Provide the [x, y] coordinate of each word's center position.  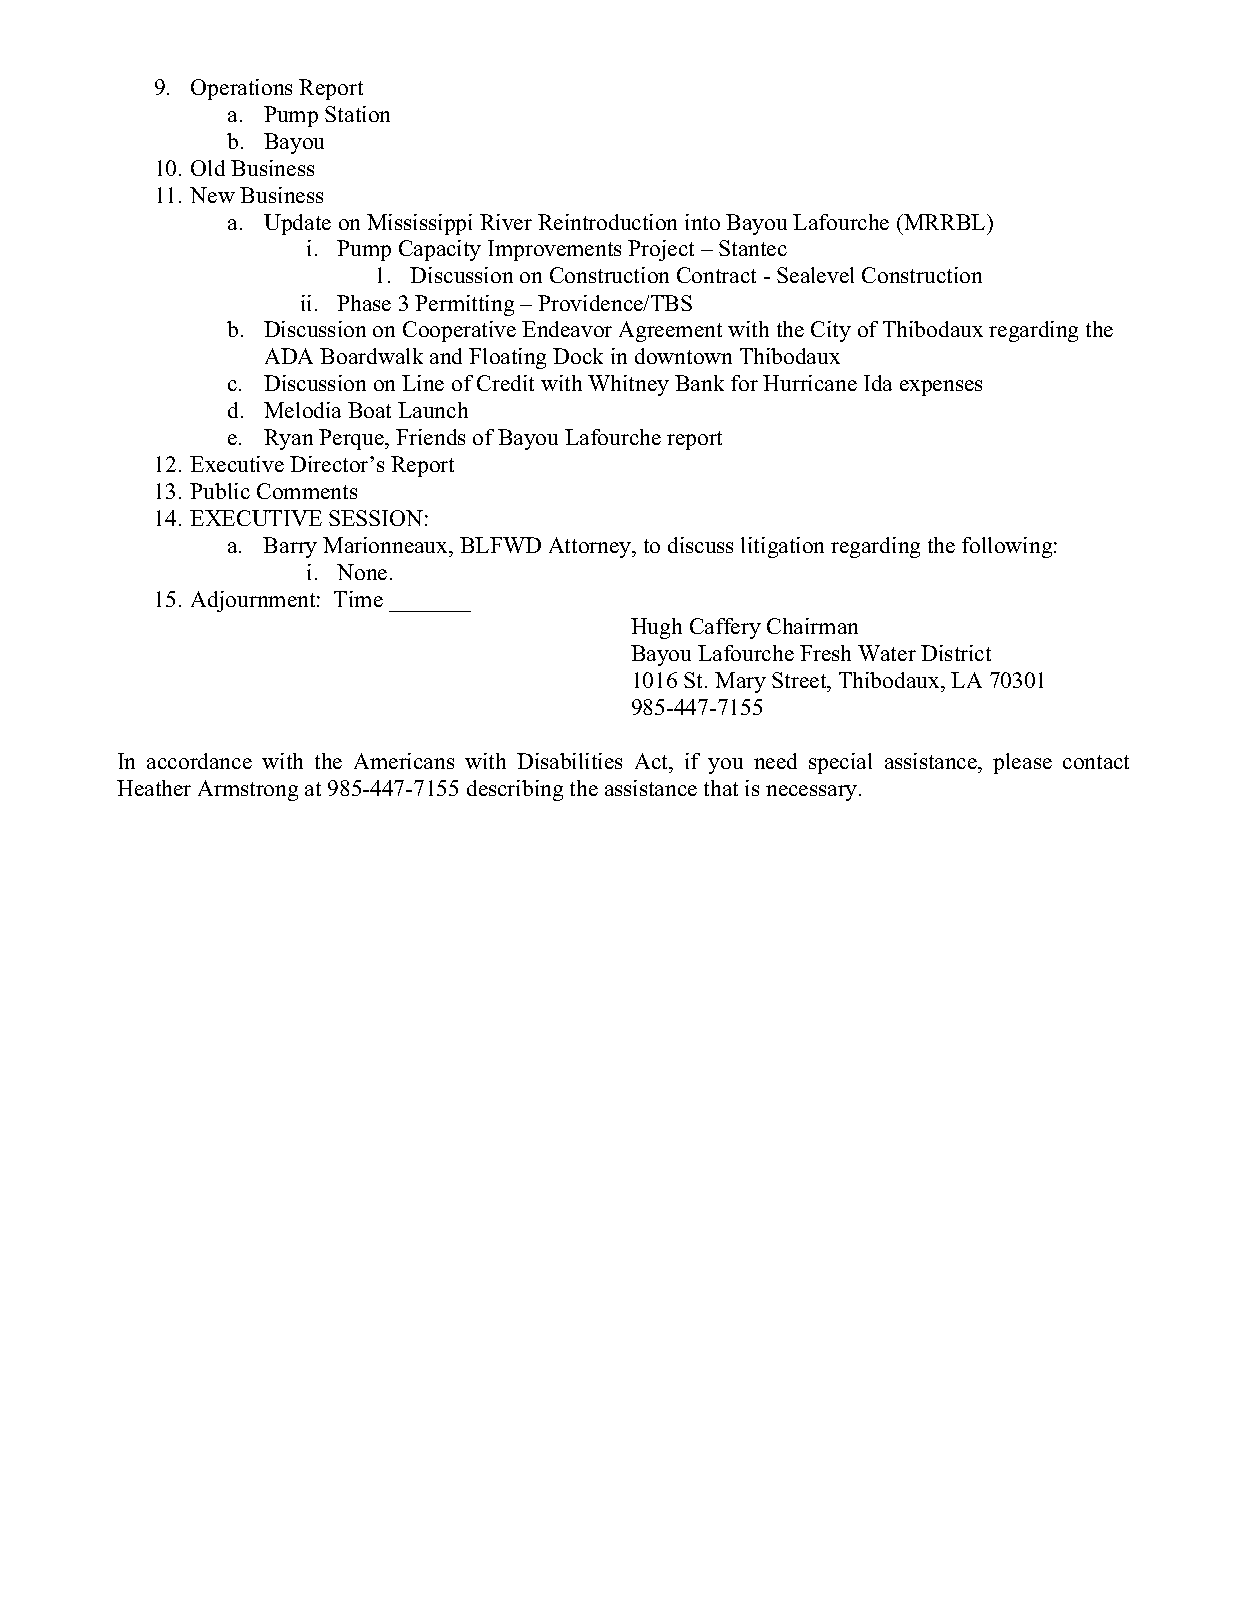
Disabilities [569, 761]
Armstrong [248, 790]
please [1022, 763]
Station [357, 114]
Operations [241, 89]
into [702, 222]
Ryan [288, 439]
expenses [941, 388]
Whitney [628, 385]
